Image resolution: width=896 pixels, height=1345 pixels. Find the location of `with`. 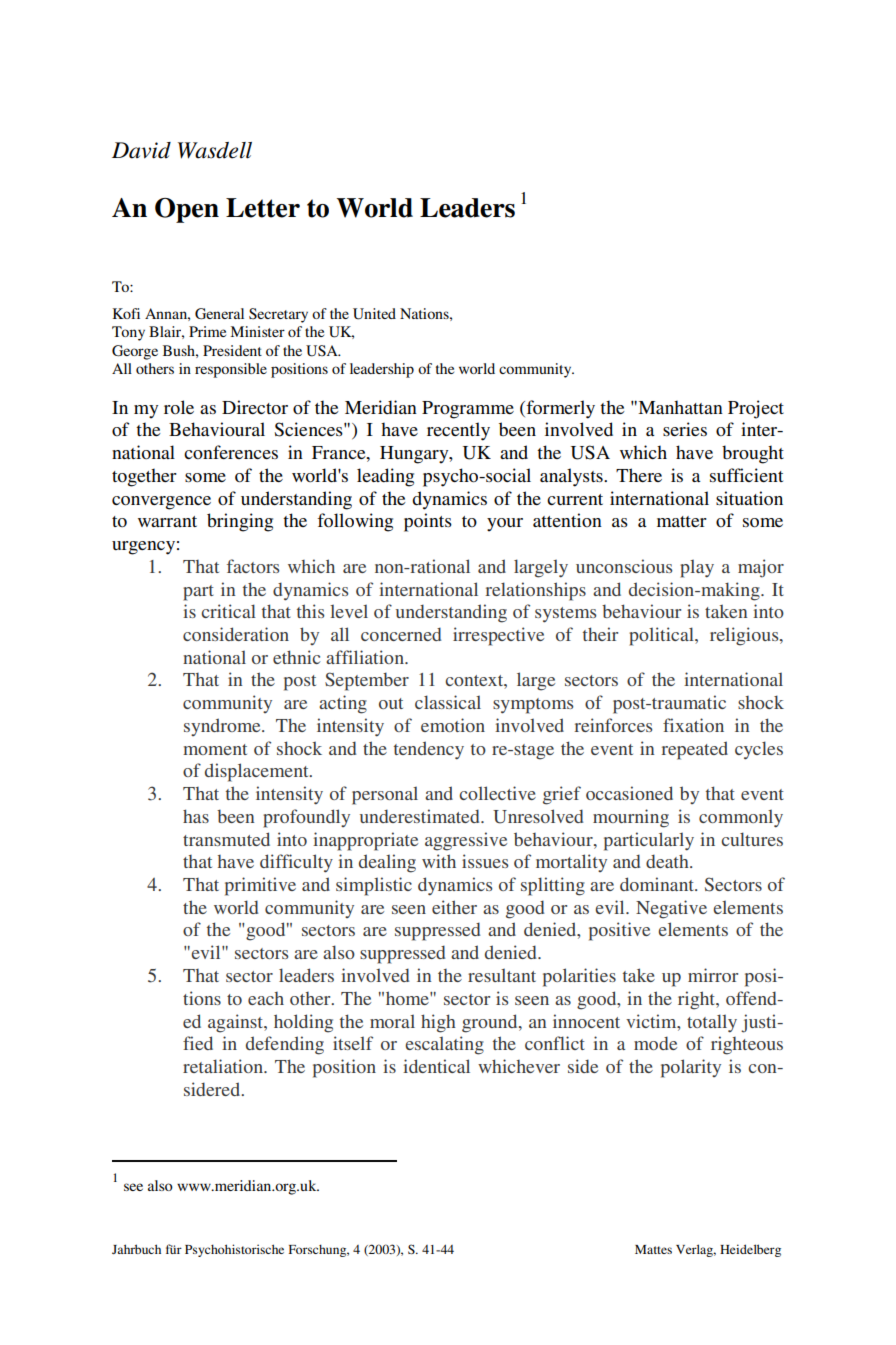

with is located at coordinates (439, 861).
